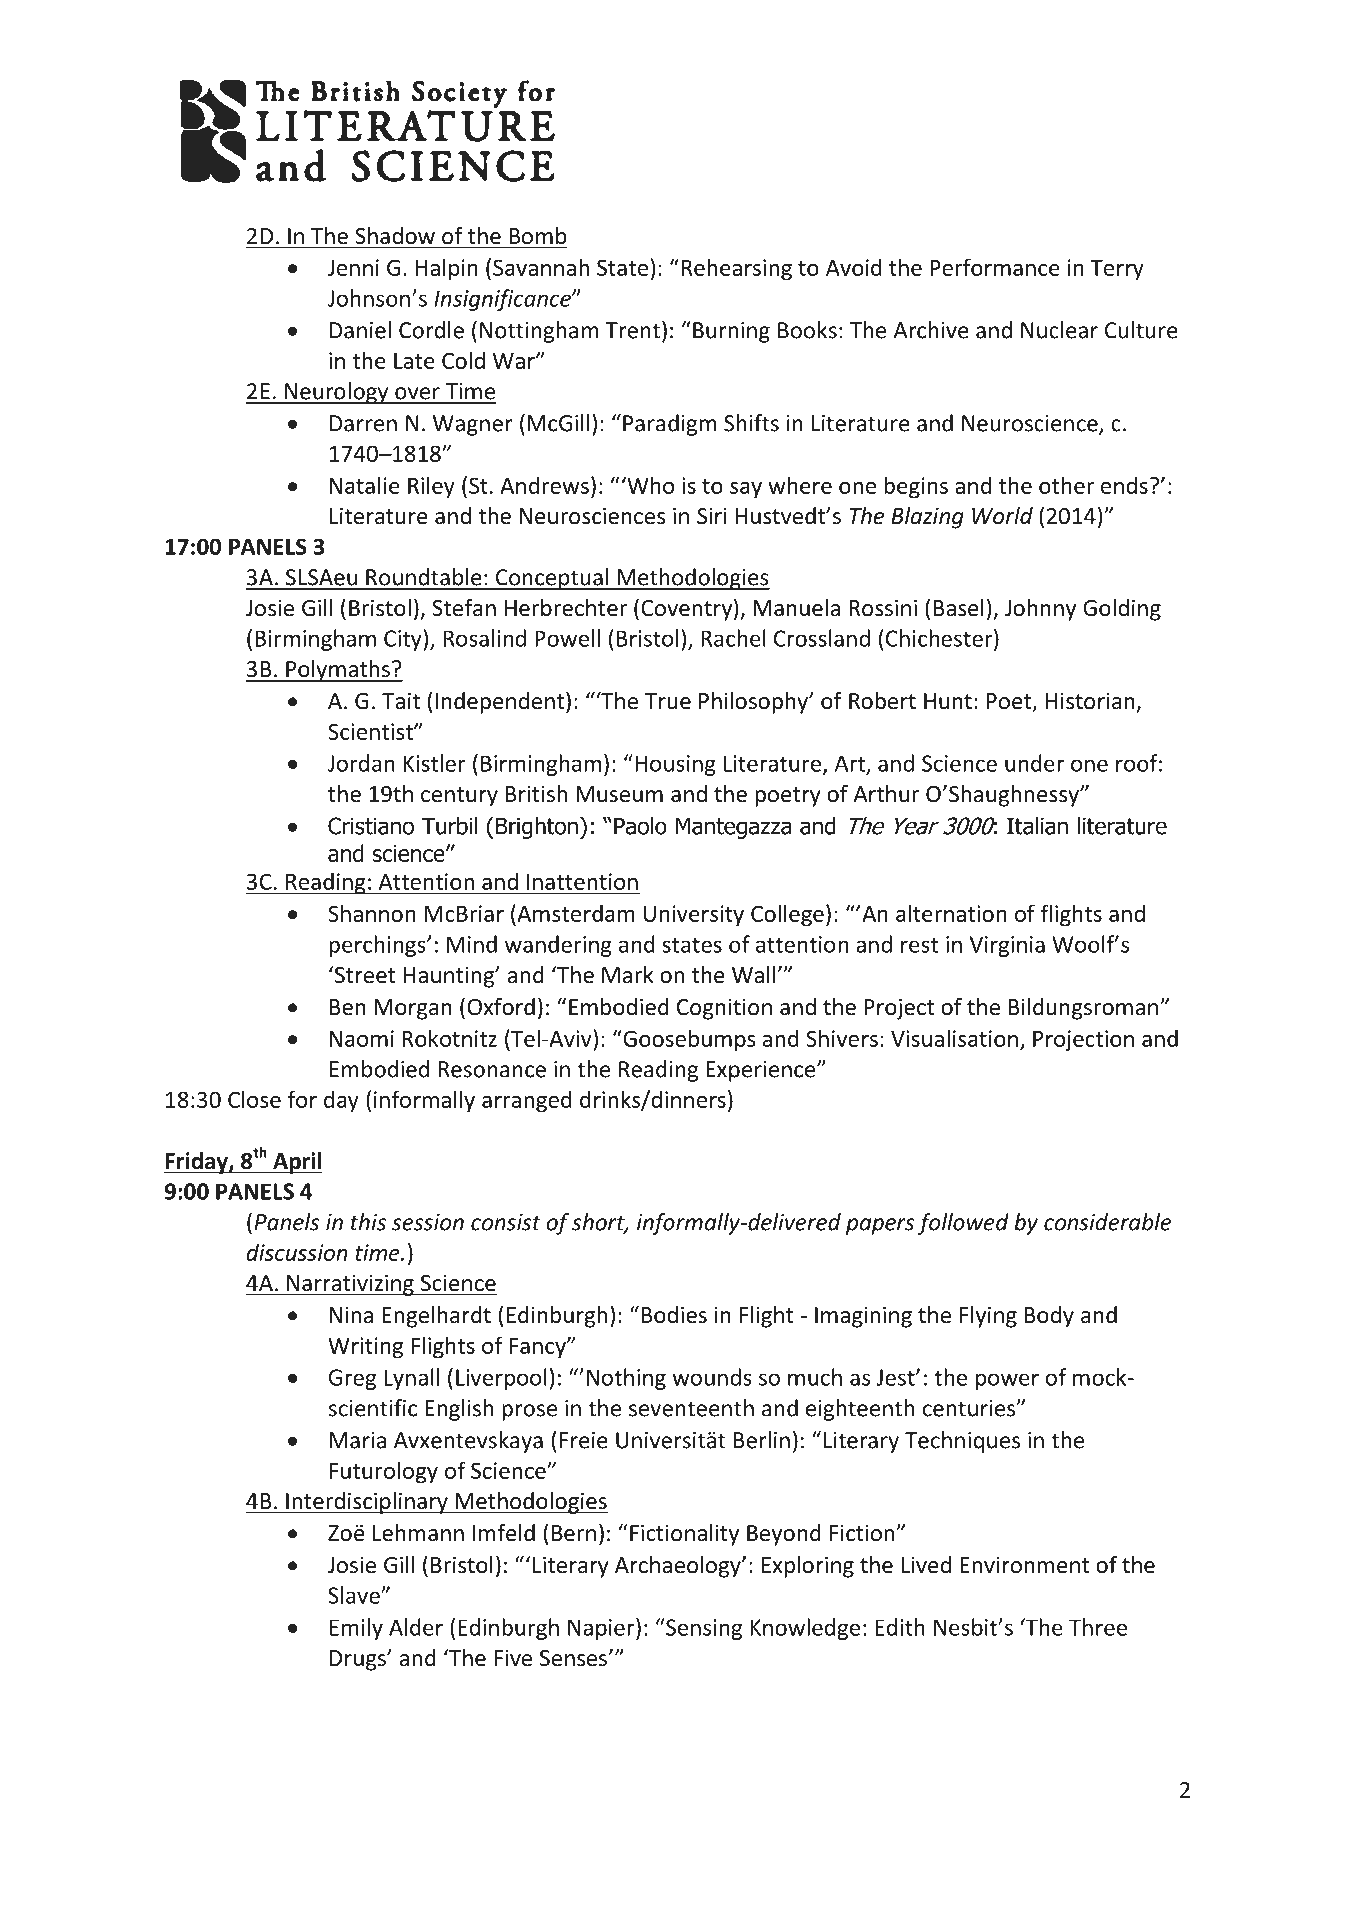 The height and width of the page is (1916, 1355). I want to click on True, so click(668, 701).
